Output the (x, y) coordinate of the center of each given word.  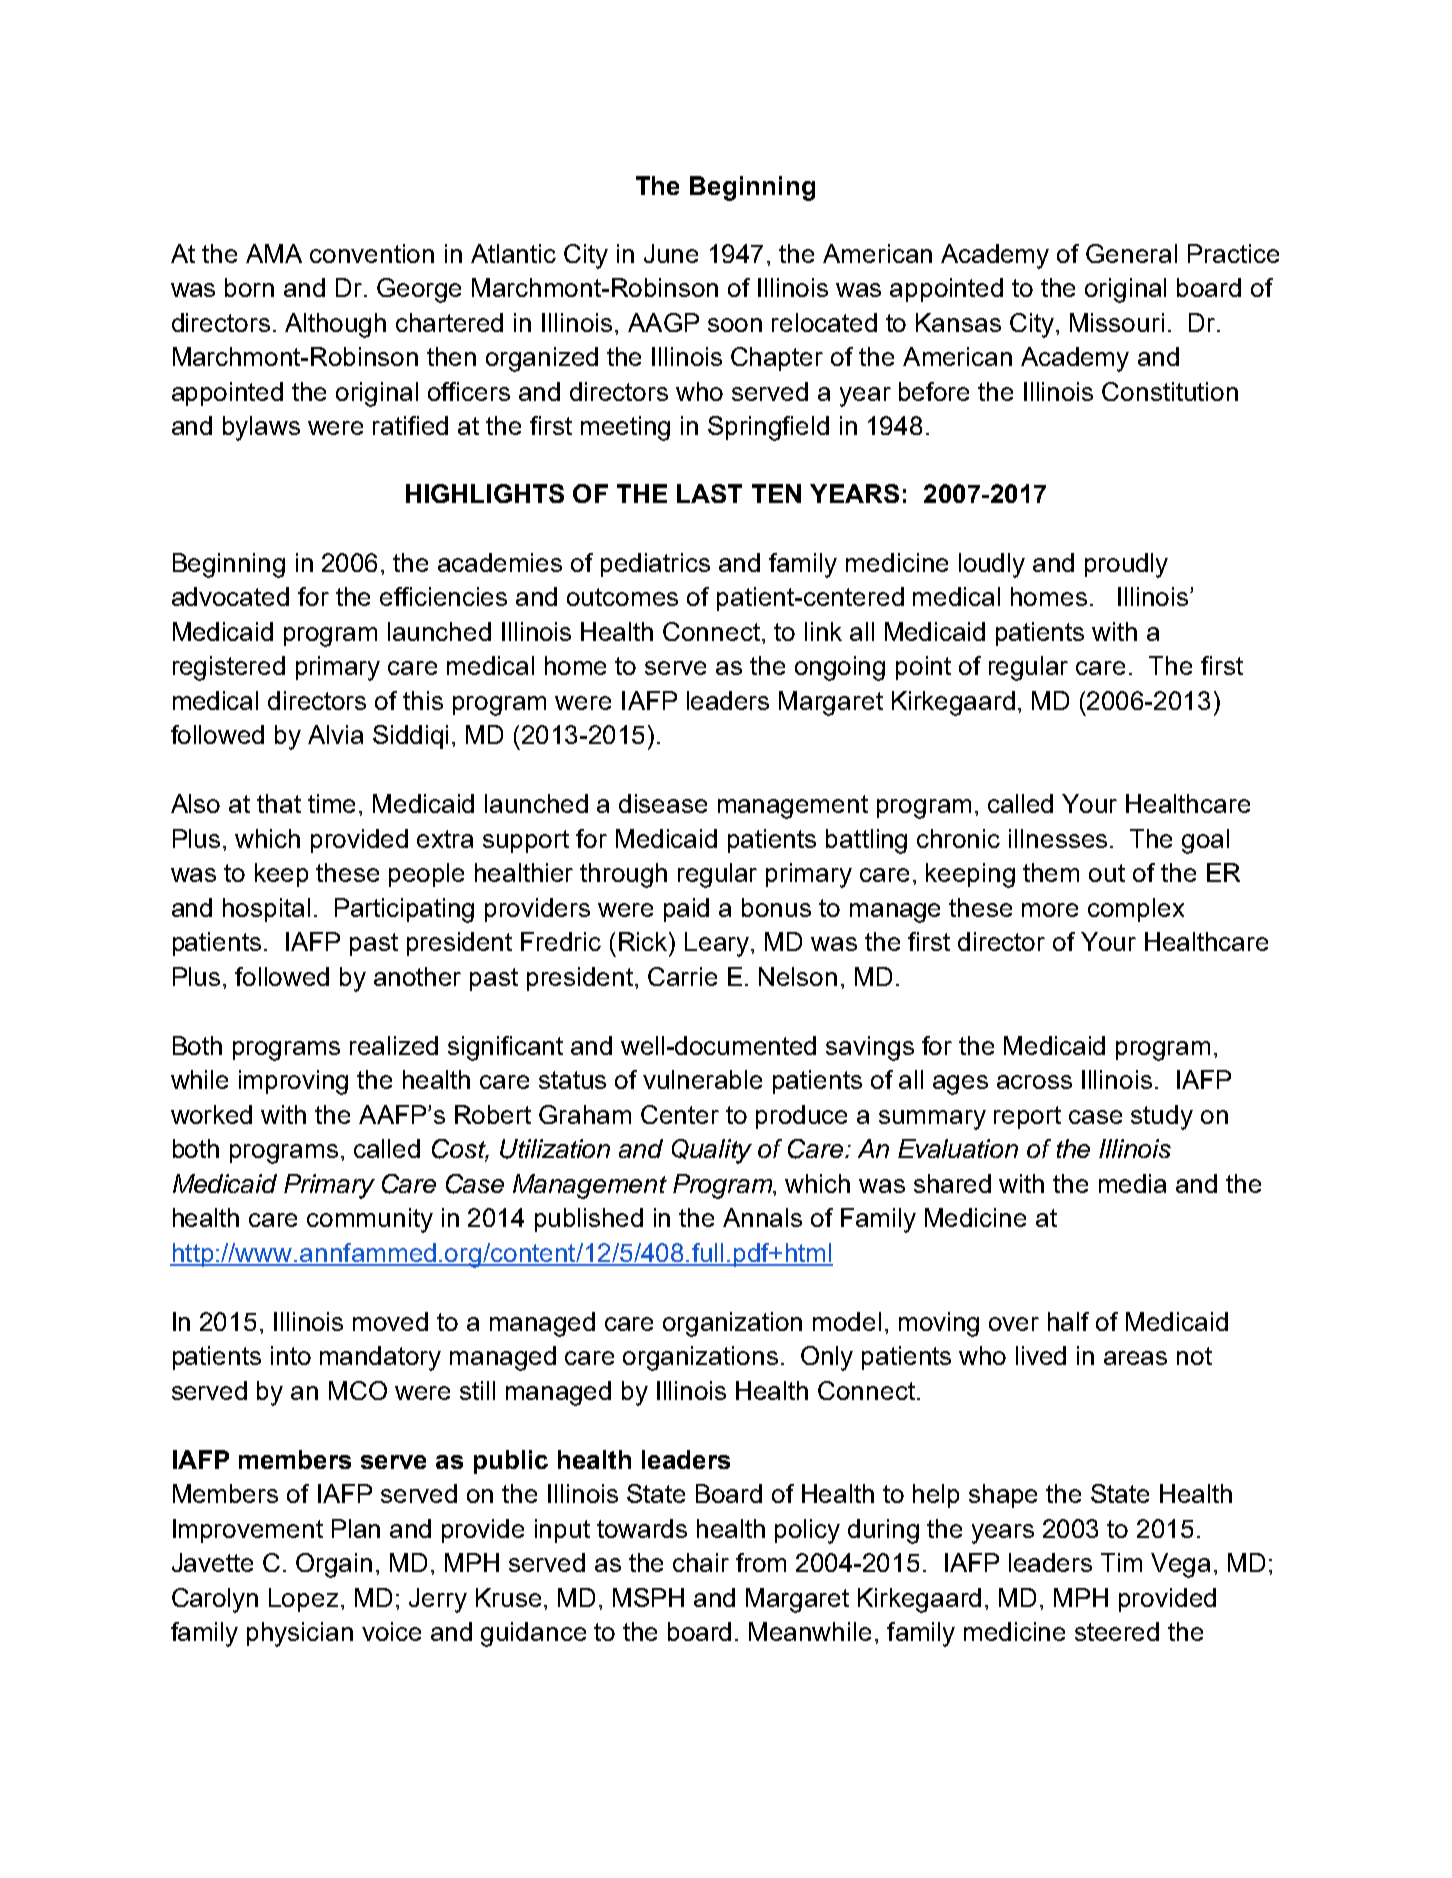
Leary (718, 944)
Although (335, 325)
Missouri (1117, 322)
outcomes (622, 597)
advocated (230, 596)
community (370, 1220)
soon (735, 325)
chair (701, 1562)
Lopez (303, 1600)
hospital (266, 910)
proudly (1126, 565)
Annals (762, 1217)
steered (1117, 1631)
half (1068, 1321)
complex (1136, 910)
